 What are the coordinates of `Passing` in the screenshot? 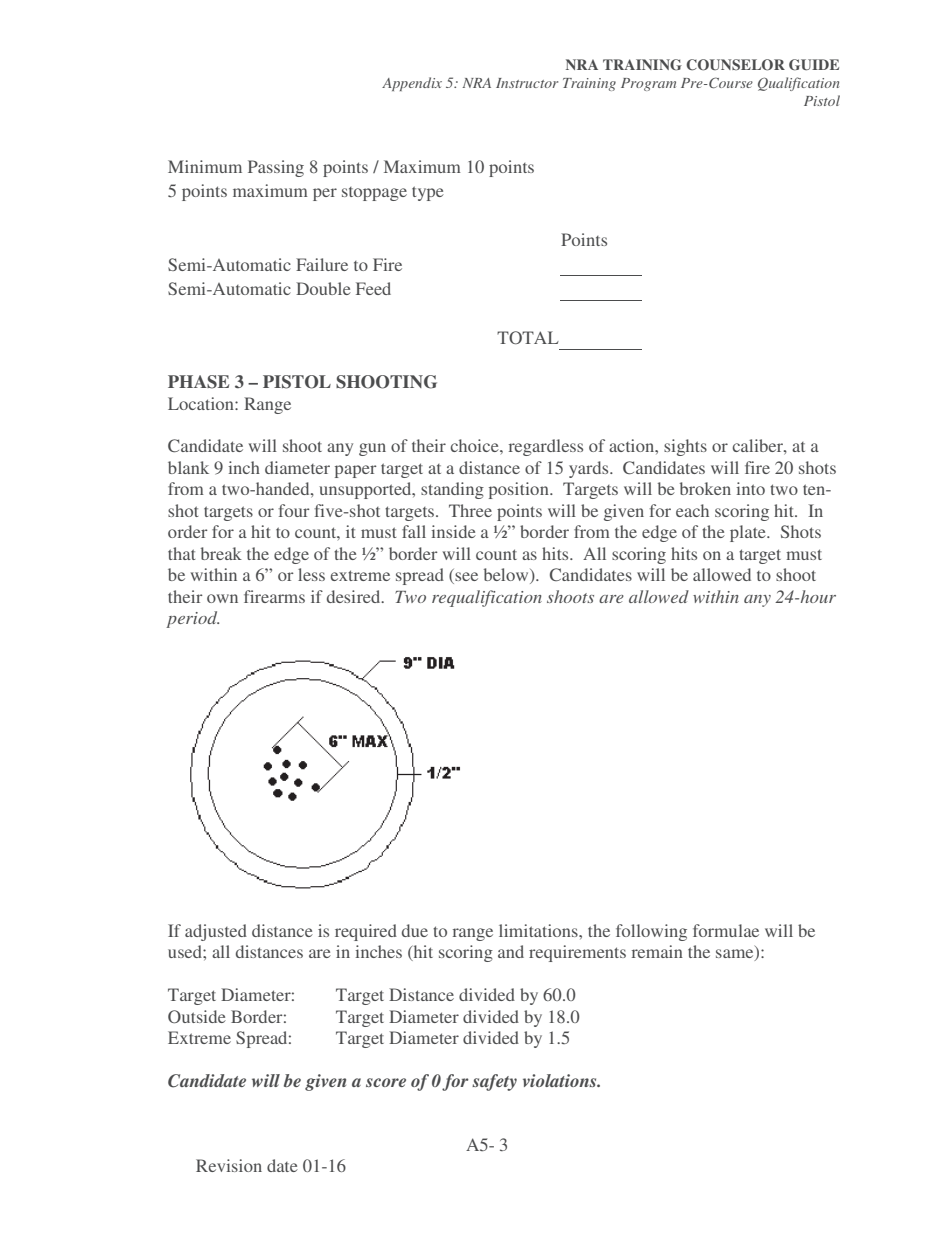 It's located at (276, 168).
